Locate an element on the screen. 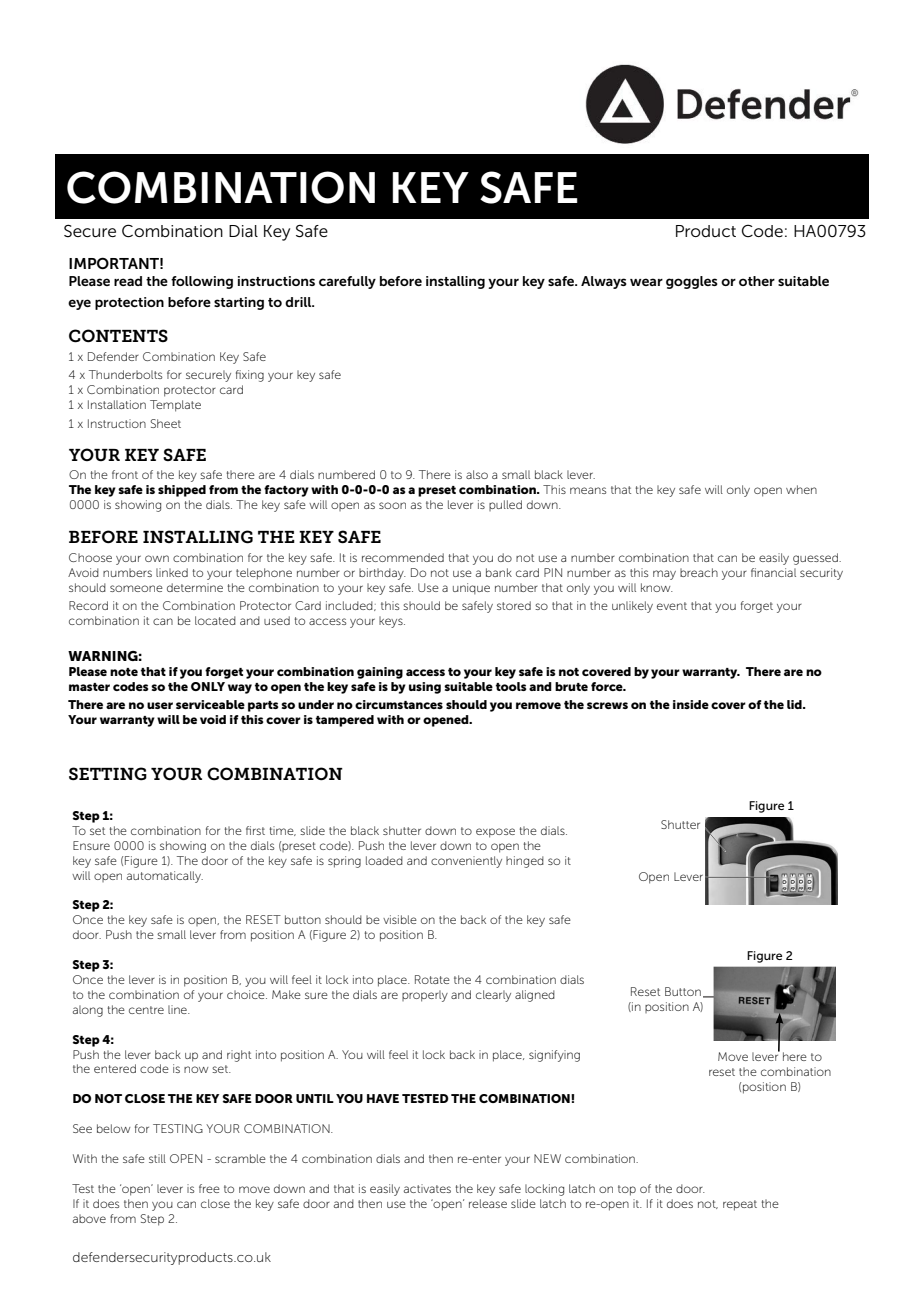  line is located at coordinates (178, 1009).
